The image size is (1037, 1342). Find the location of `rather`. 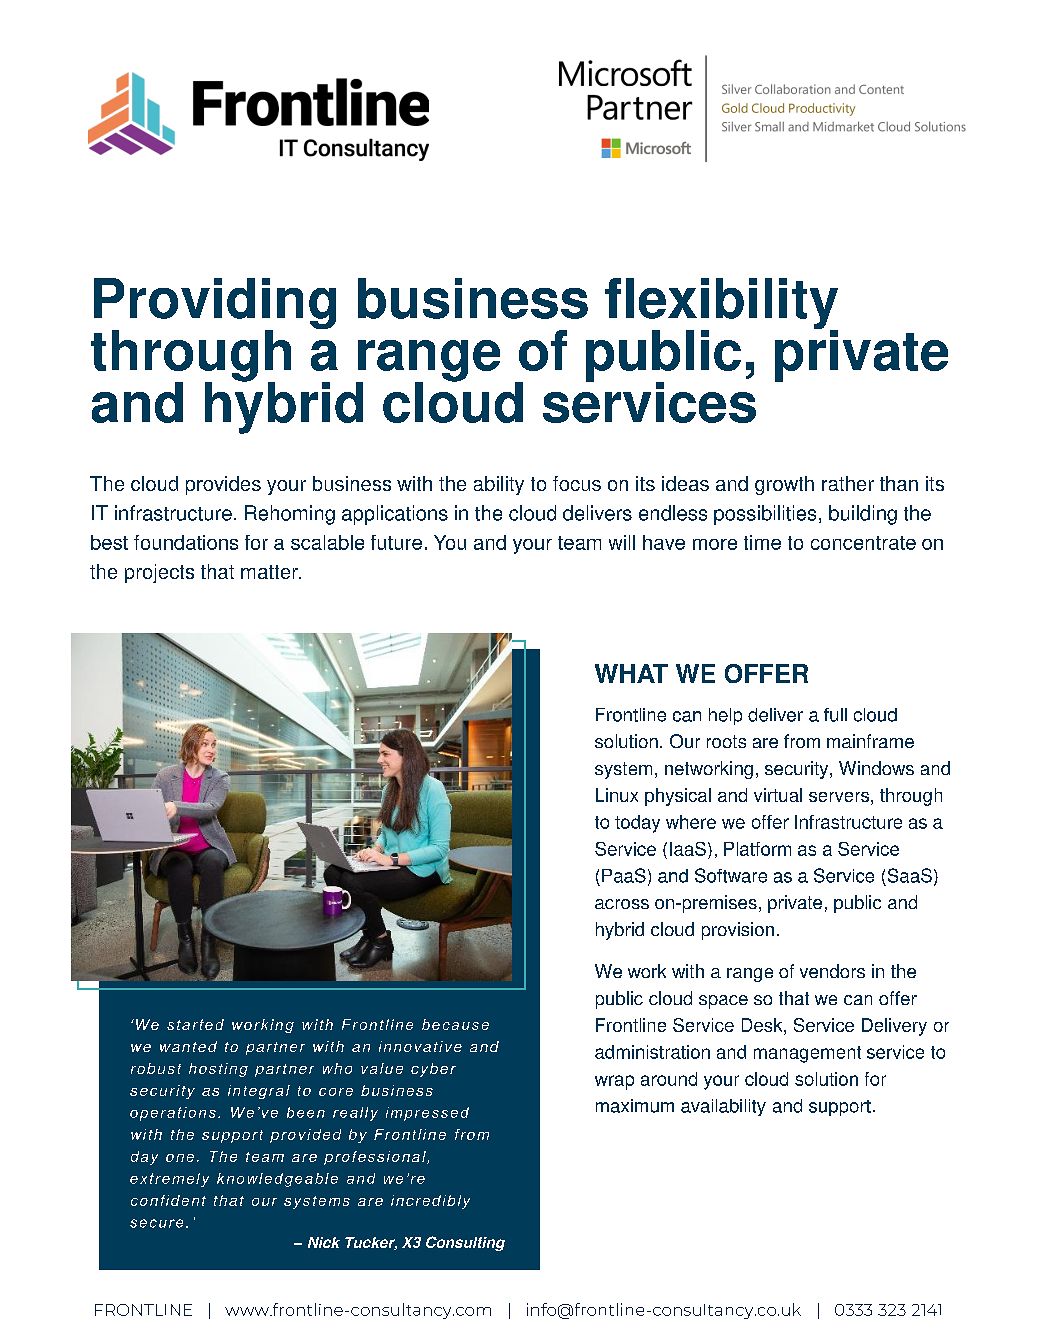

rather is located at coordinates (848, 483).
